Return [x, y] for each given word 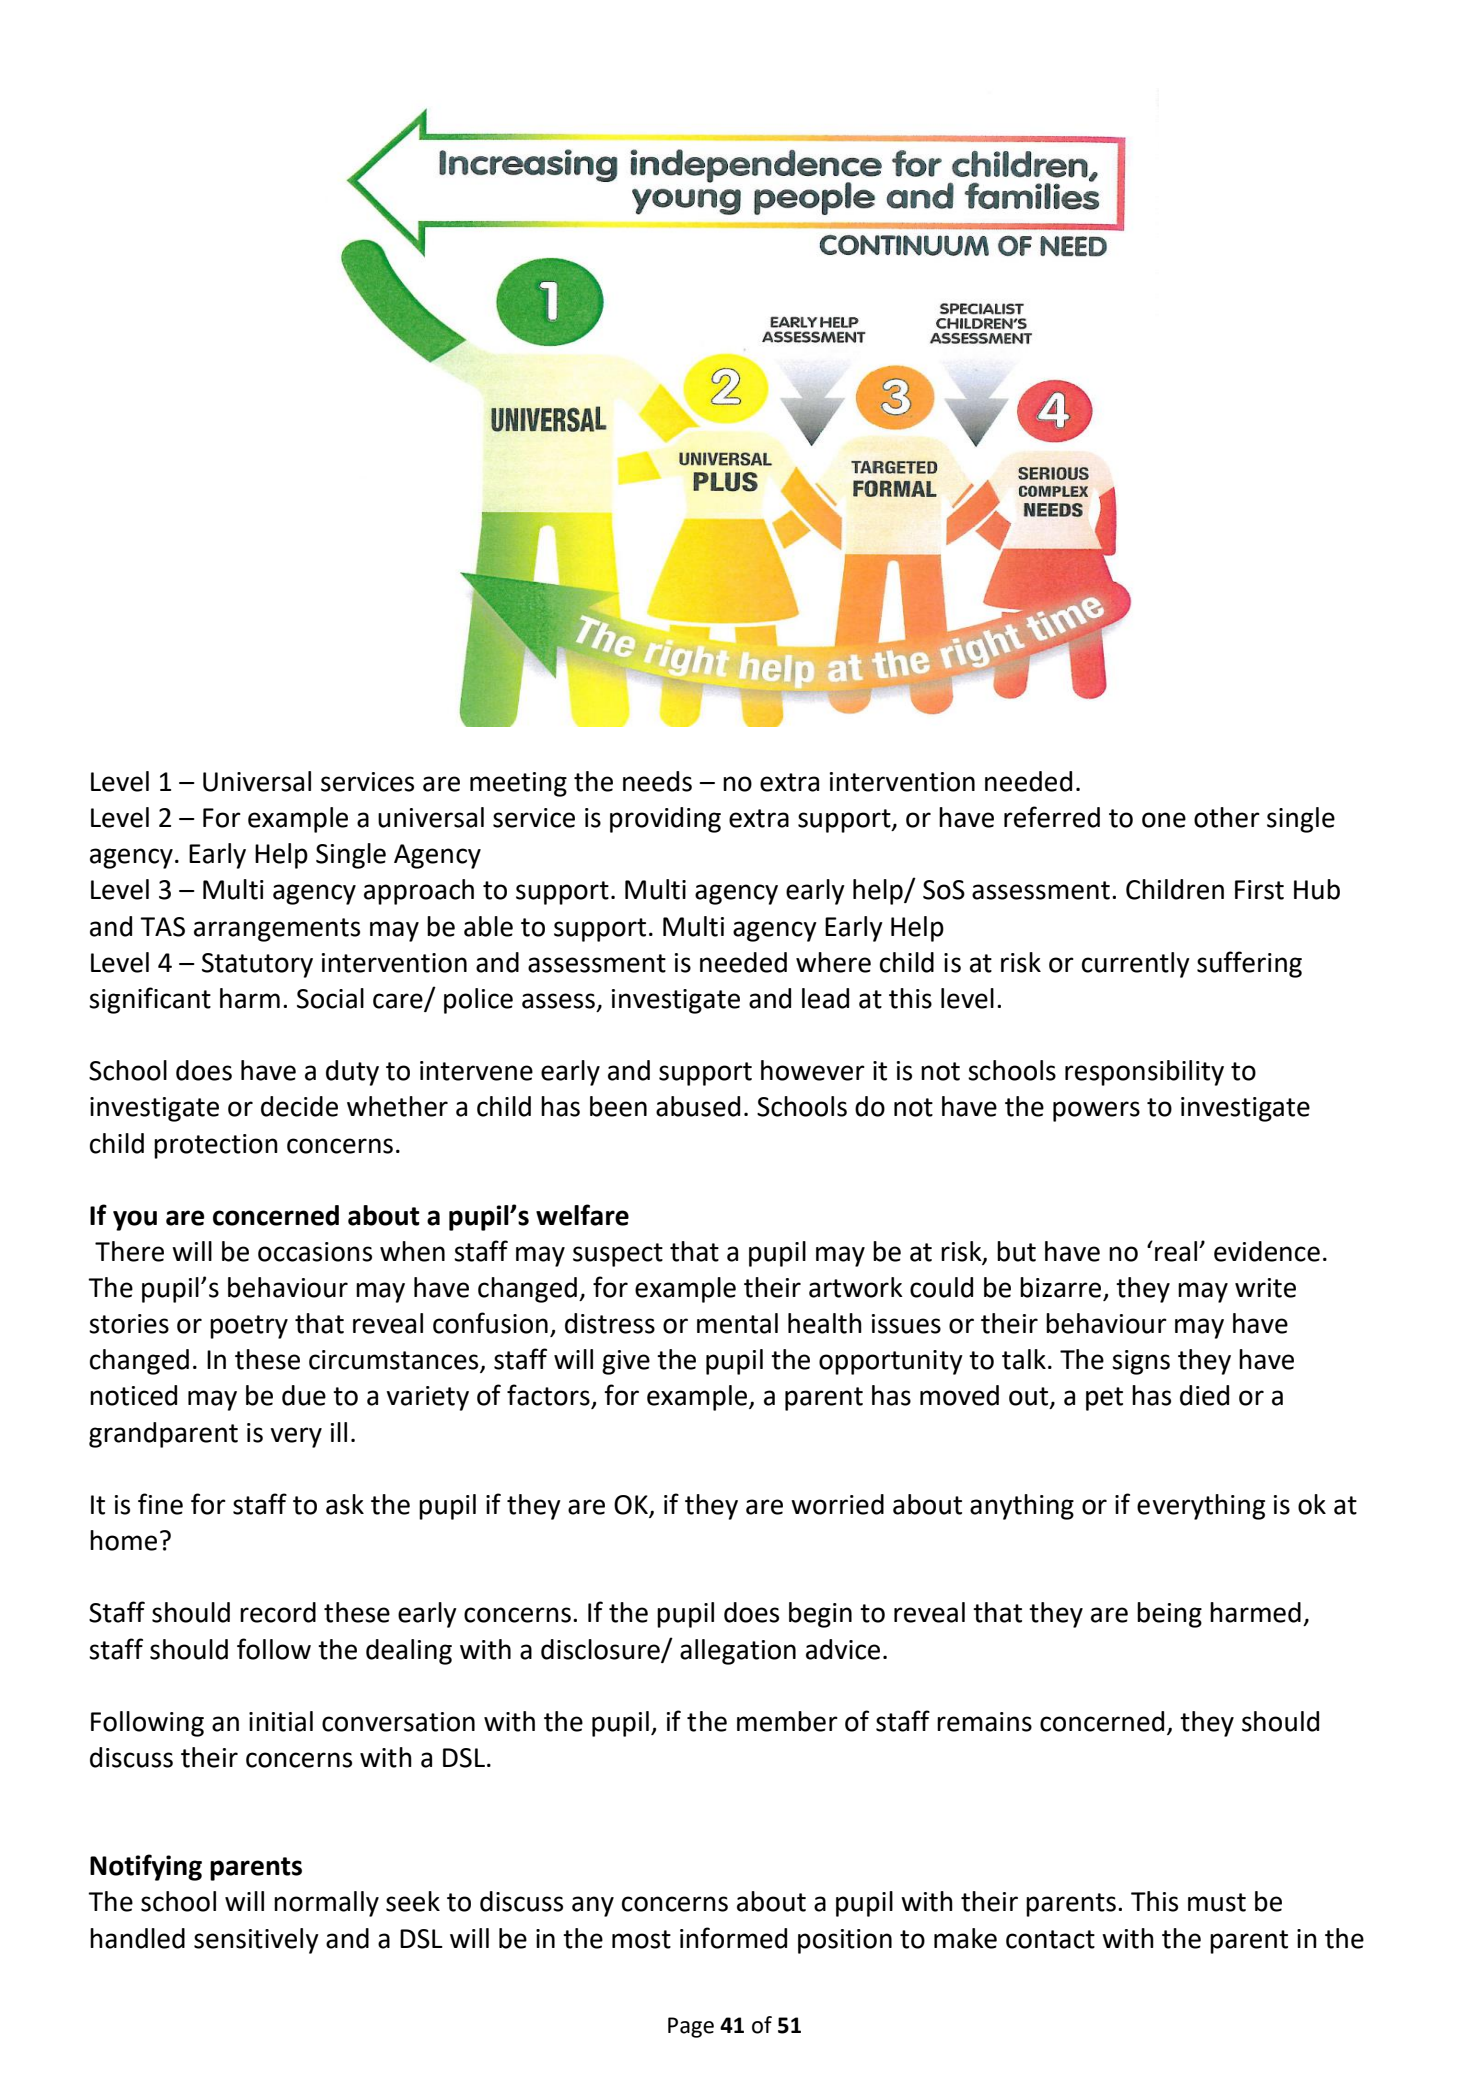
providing [665, 820]
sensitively [256, 1941]
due [304, 1395]
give [626, 1362]
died [1204, 1395]
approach [419, 892]
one [1164, 820]
